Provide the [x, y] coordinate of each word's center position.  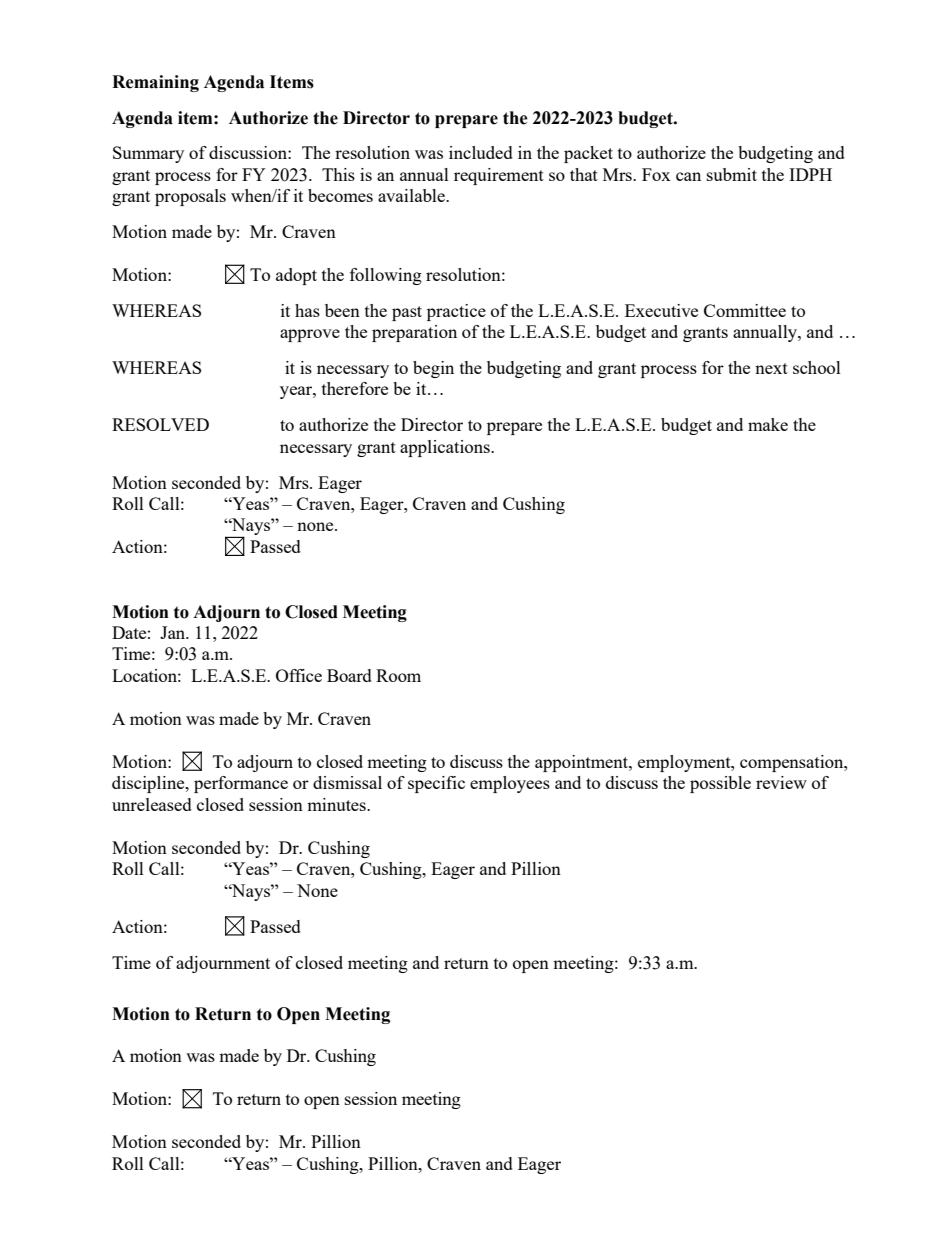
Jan [174, 632]
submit [732, 174]
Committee [745, 310]
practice [456, 312]
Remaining [155, 83]
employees [510, 784]
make [768, 424]
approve [310, 335]
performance [241, 784]
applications [446, 448]
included [481, 152]
